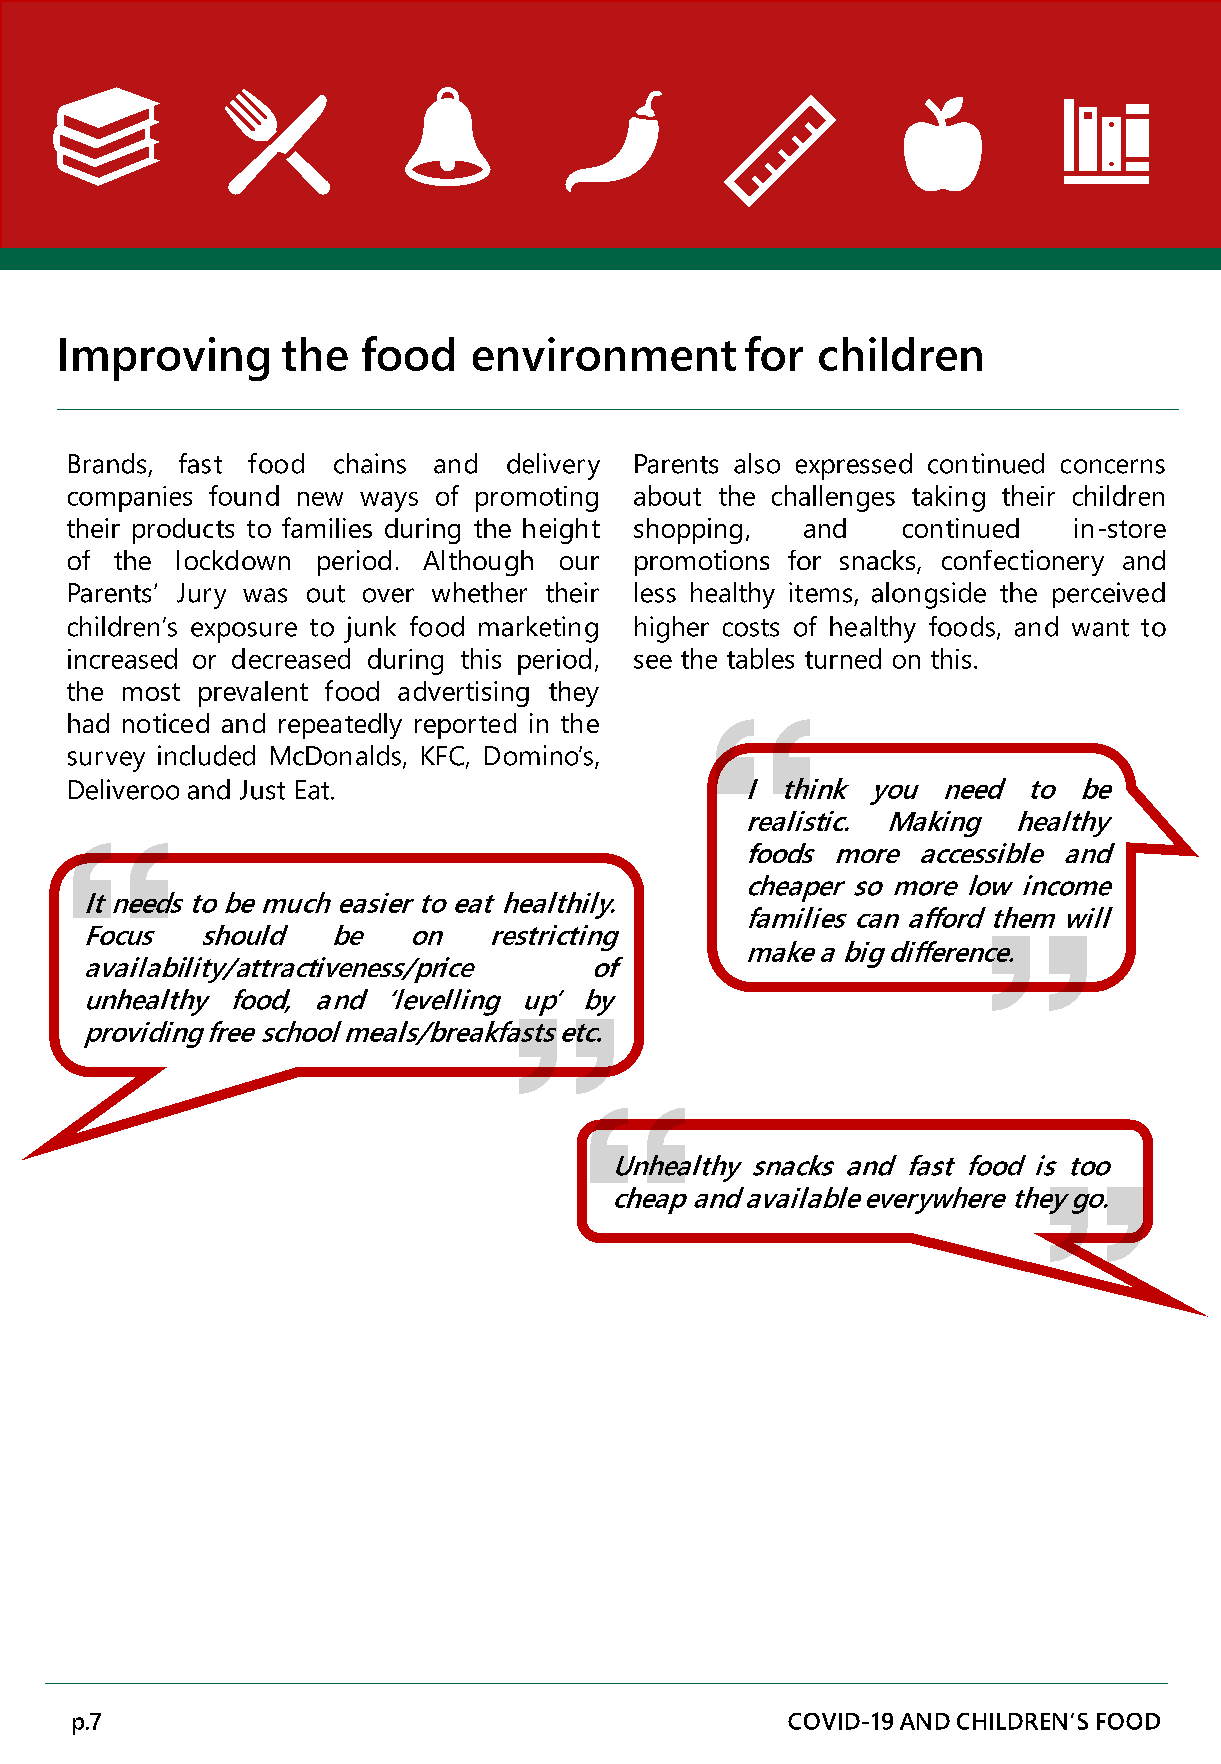  I want to click on taking, so click(948, 498).
